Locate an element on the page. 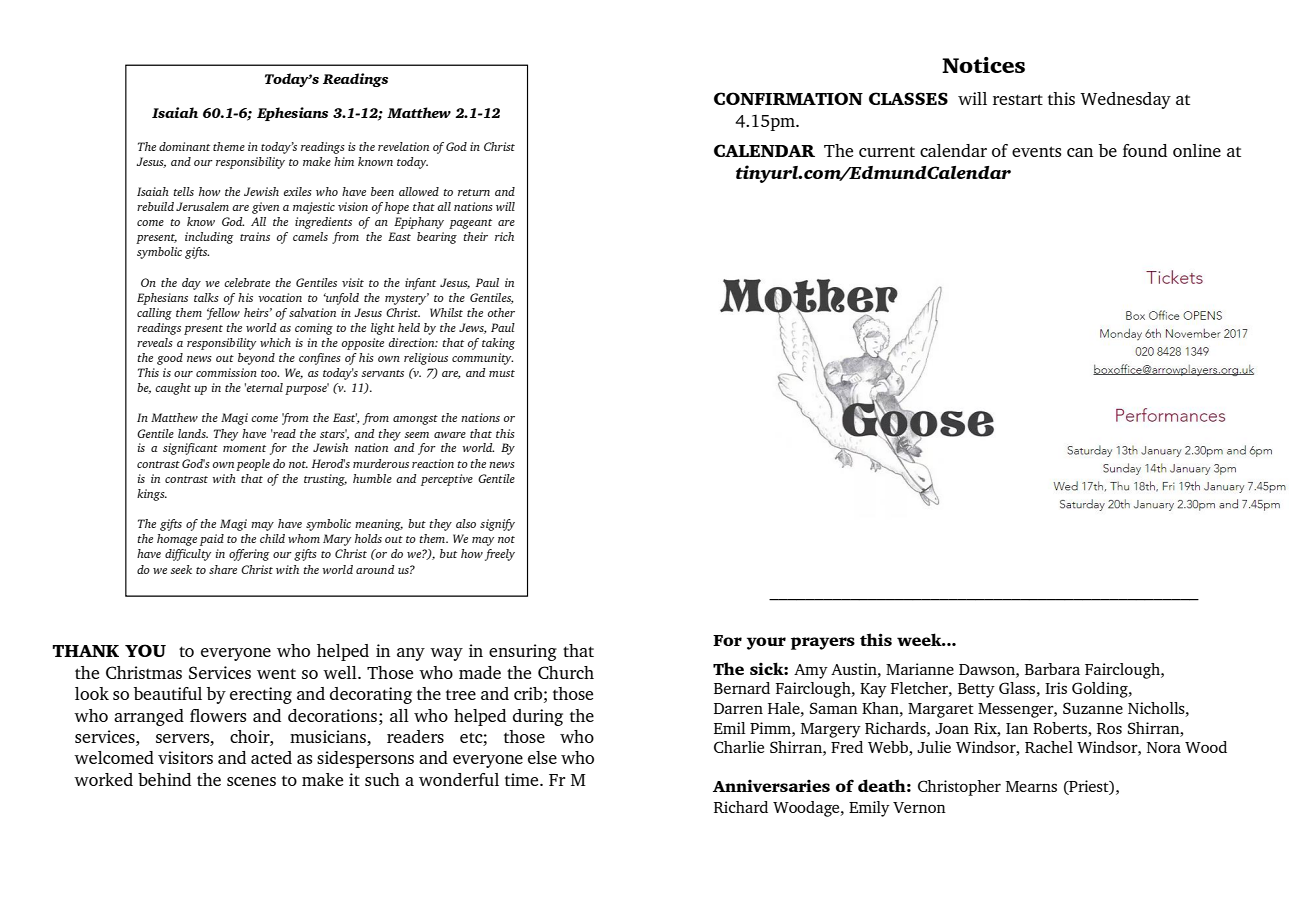 This image has width=1308, height=924. Rachel is located at coordinates (1049, 747).
